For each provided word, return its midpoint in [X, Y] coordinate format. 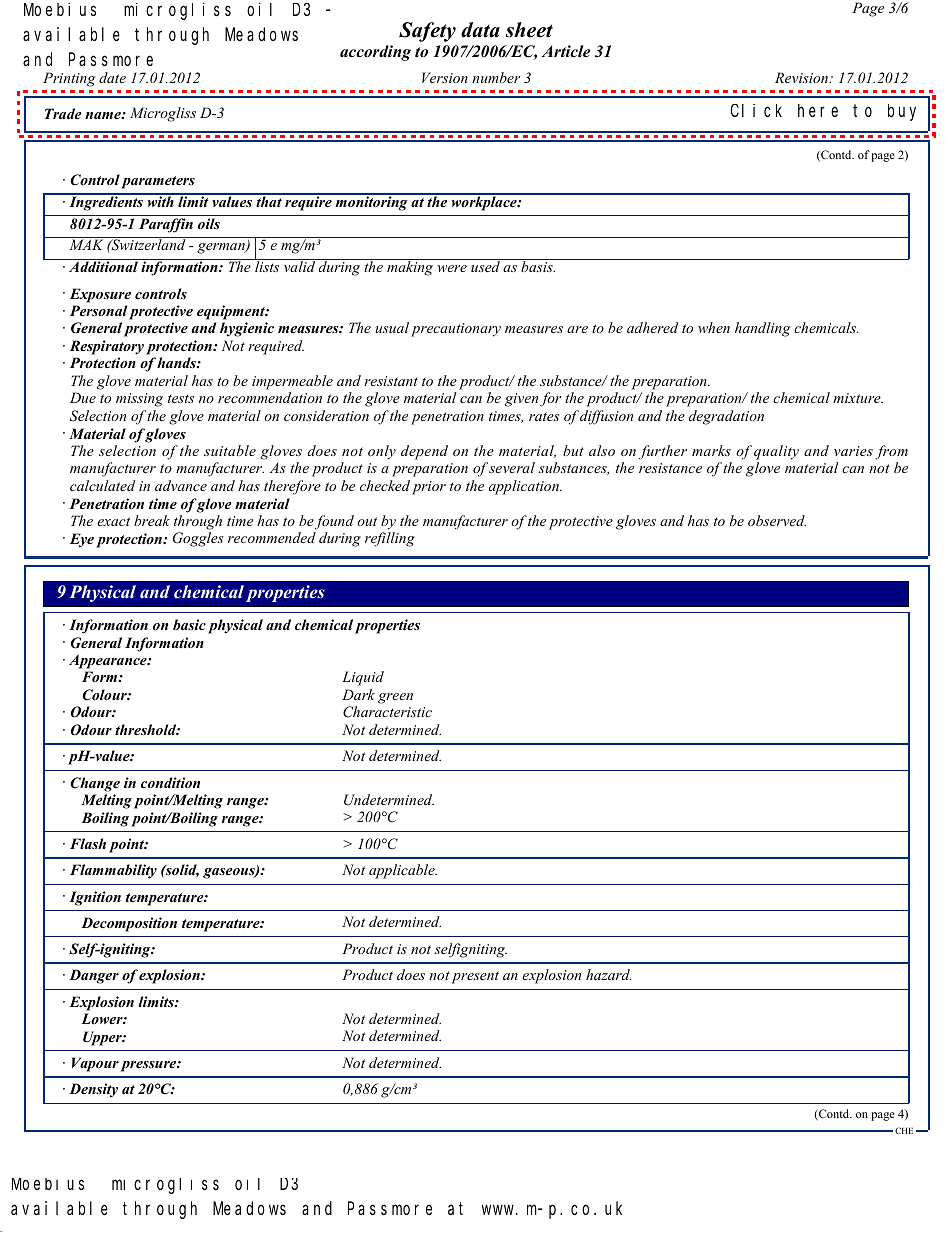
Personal [98, 310]
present [475, 977]
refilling [390, 539]
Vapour [95, 1064]
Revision [803, 77]
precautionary [456, 330]
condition [170, 782]
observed [777, 520]
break [152, 520]
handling [763, 329]
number [496, 77]
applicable [403, 871]
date [112, 77]
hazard [608, 974]
